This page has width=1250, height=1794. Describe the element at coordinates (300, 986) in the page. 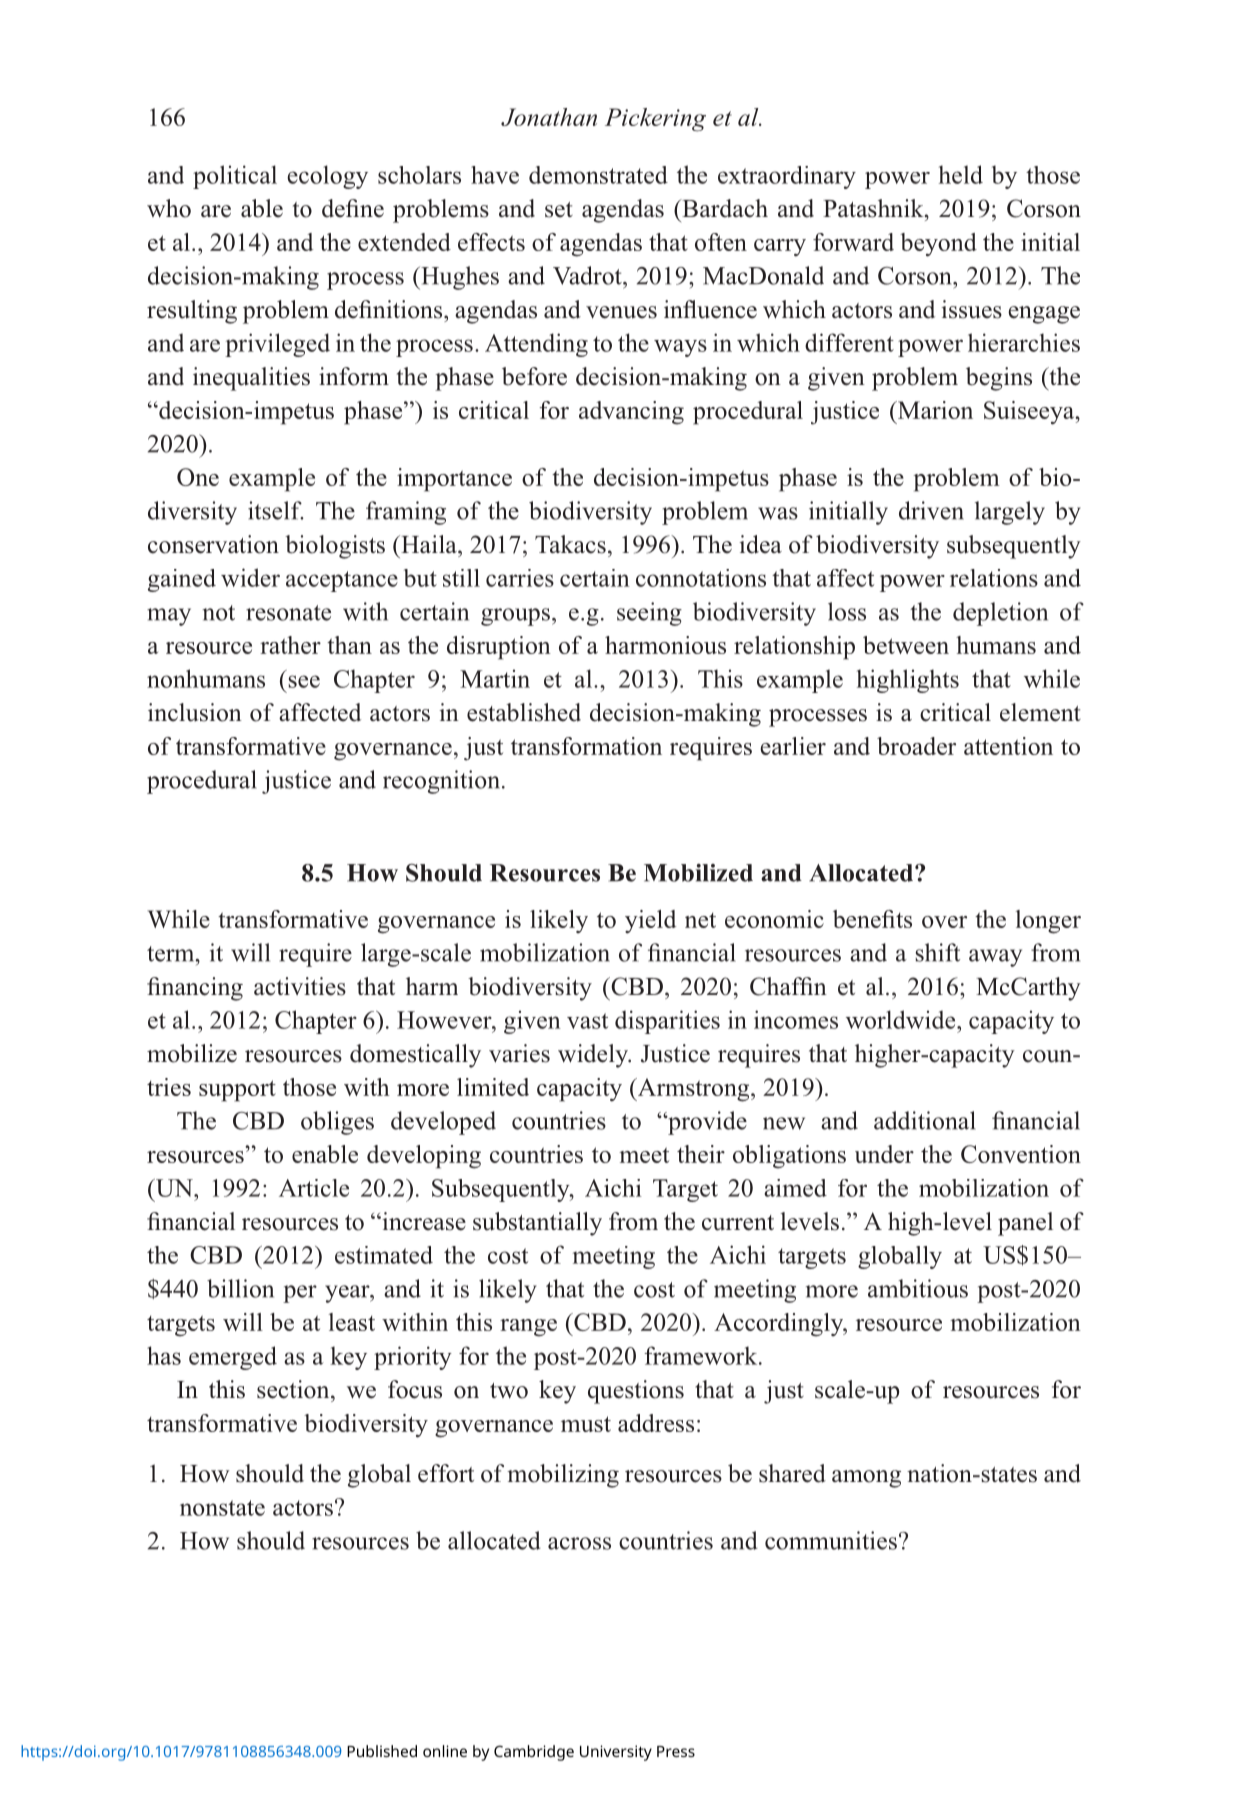

I see `activities` at that location.
